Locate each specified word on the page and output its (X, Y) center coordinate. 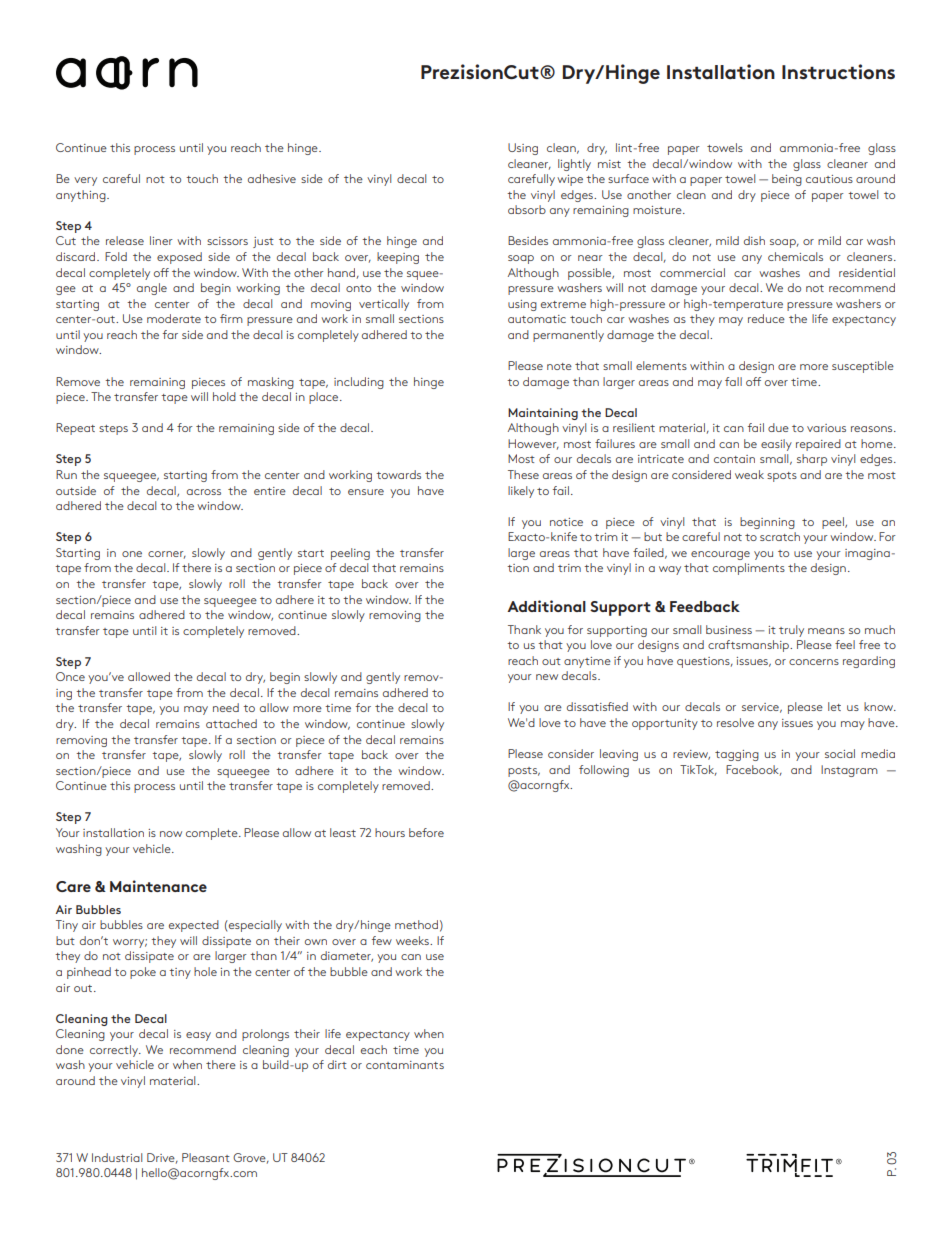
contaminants (405, 1065)
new (547, 677)
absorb (527, 209)
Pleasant (206, 1157)
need (226, 707)
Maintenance (158, 886)
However (533, 444)
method (416, 924)
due (778, 427)
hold (224, 396)
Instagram (849, 771)
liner (161, 240)
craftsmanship (749, 646)
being (787, 180)
